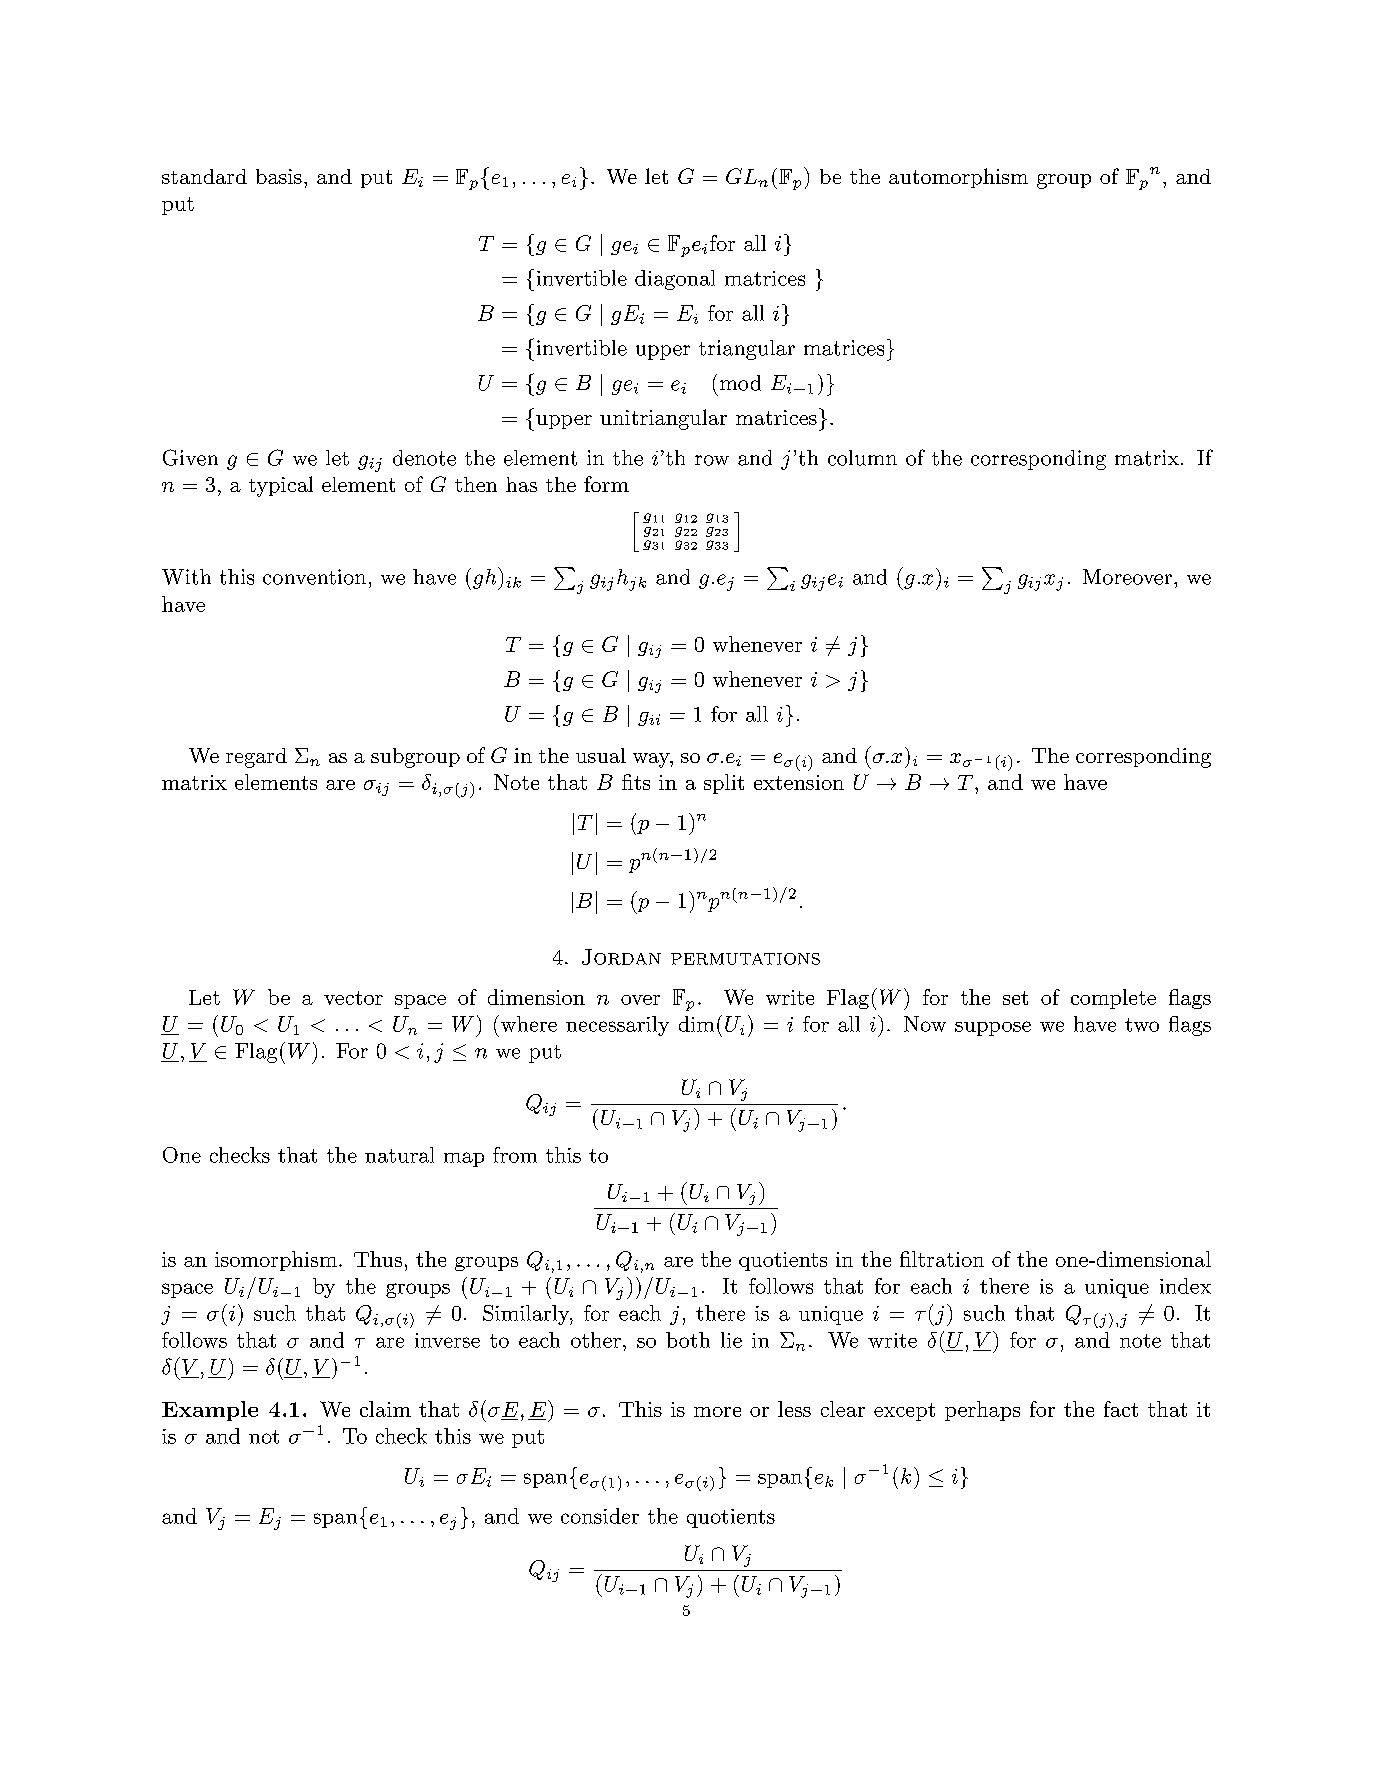 The height and width of the page is (1777, 1373). I want to click on usual, so click(601, 755).
